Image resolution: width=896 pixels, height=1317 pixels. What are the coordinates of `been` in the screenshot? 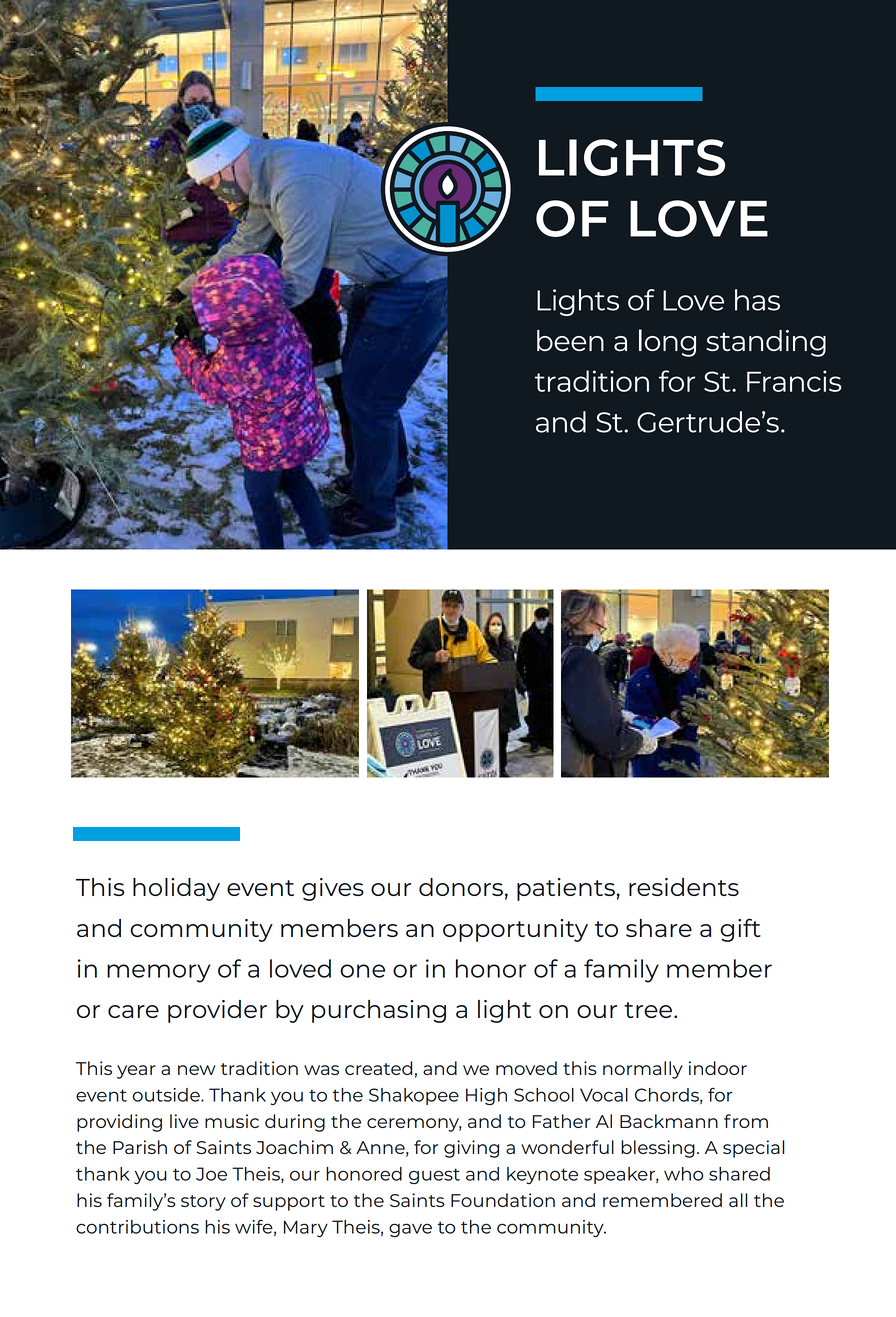 It's located at (570, 340).
